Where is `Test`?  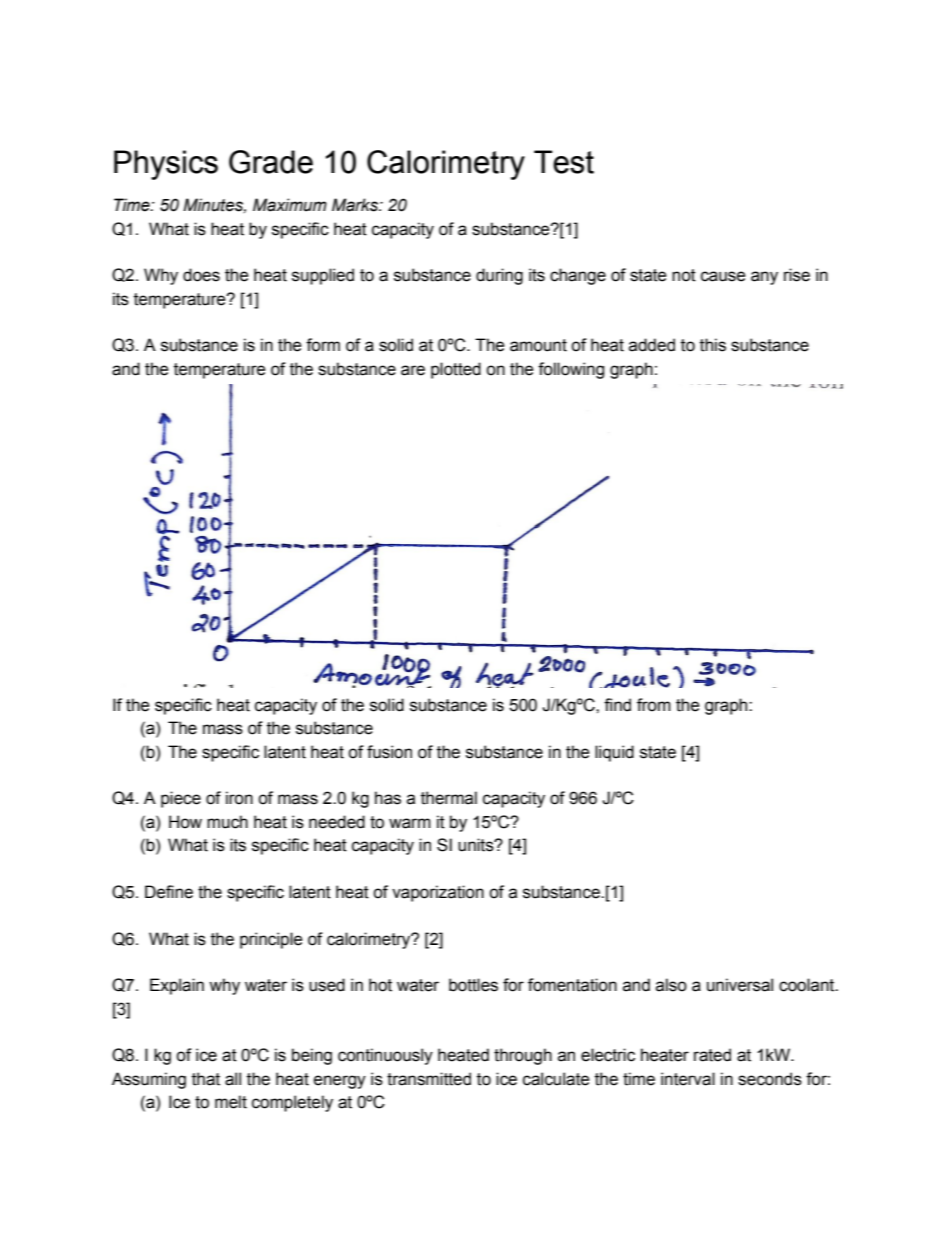
Test is located at coordinates (564, 162).
